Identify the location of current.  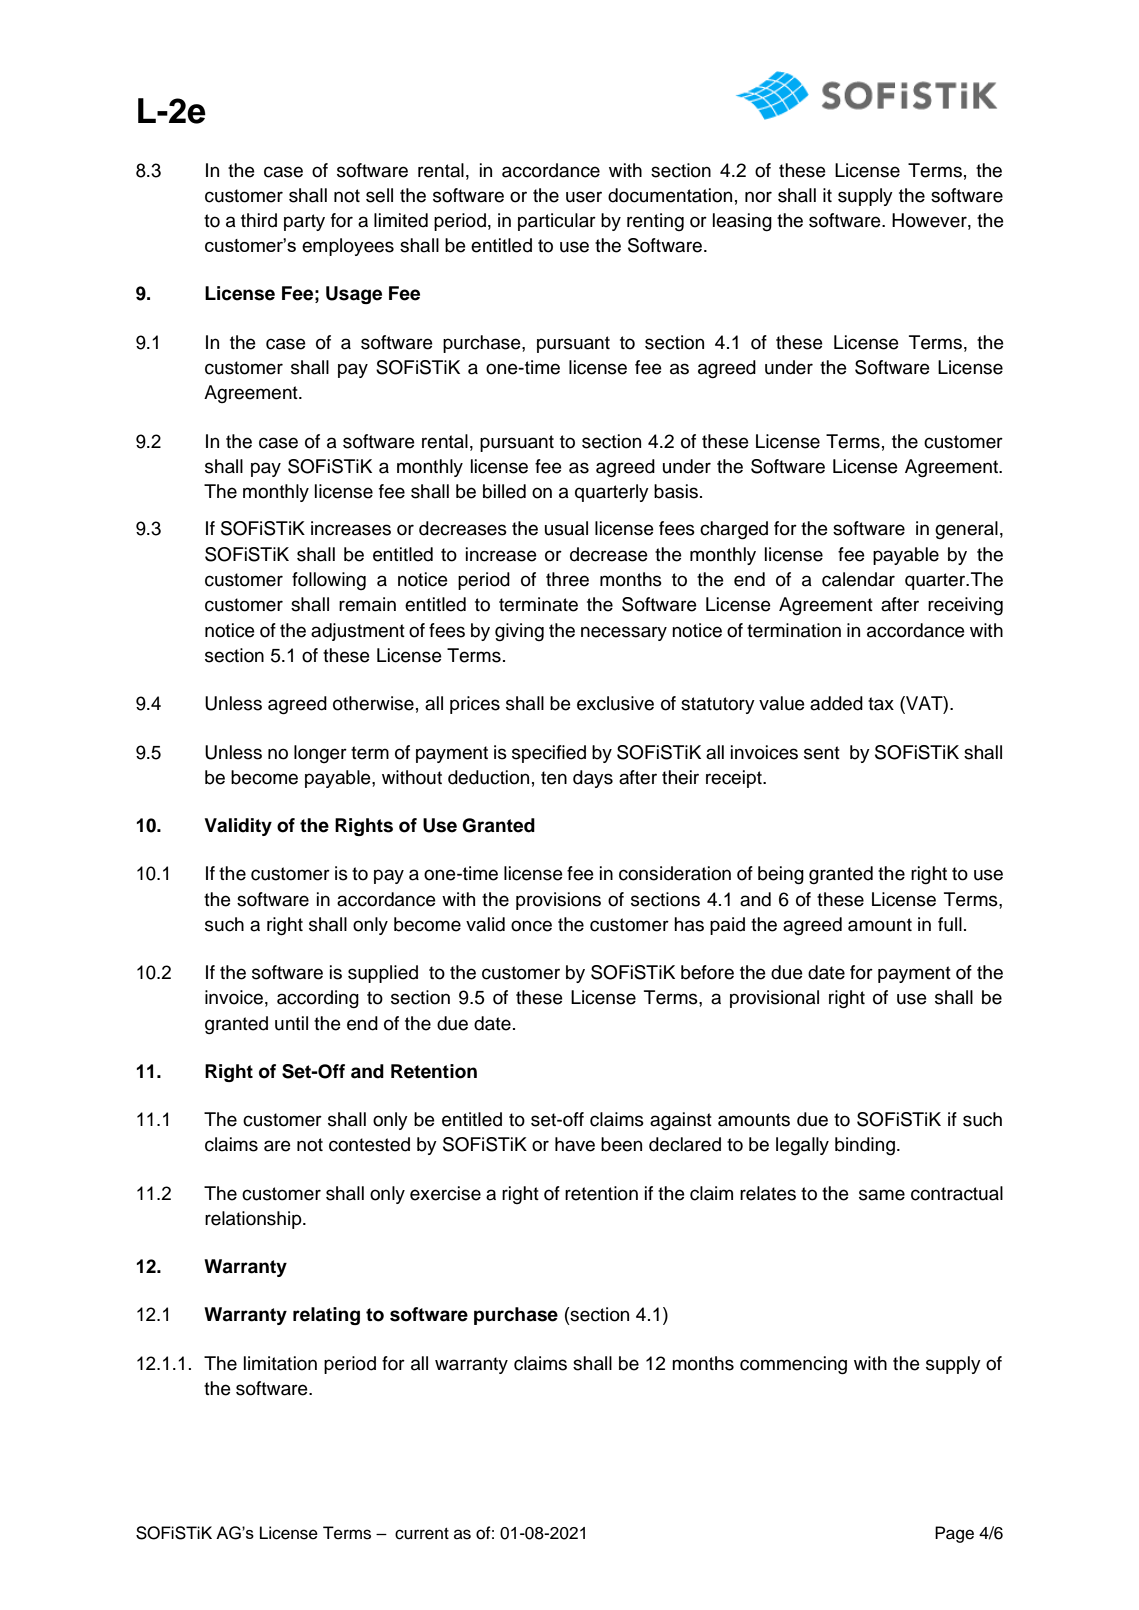
(422, 1533).
